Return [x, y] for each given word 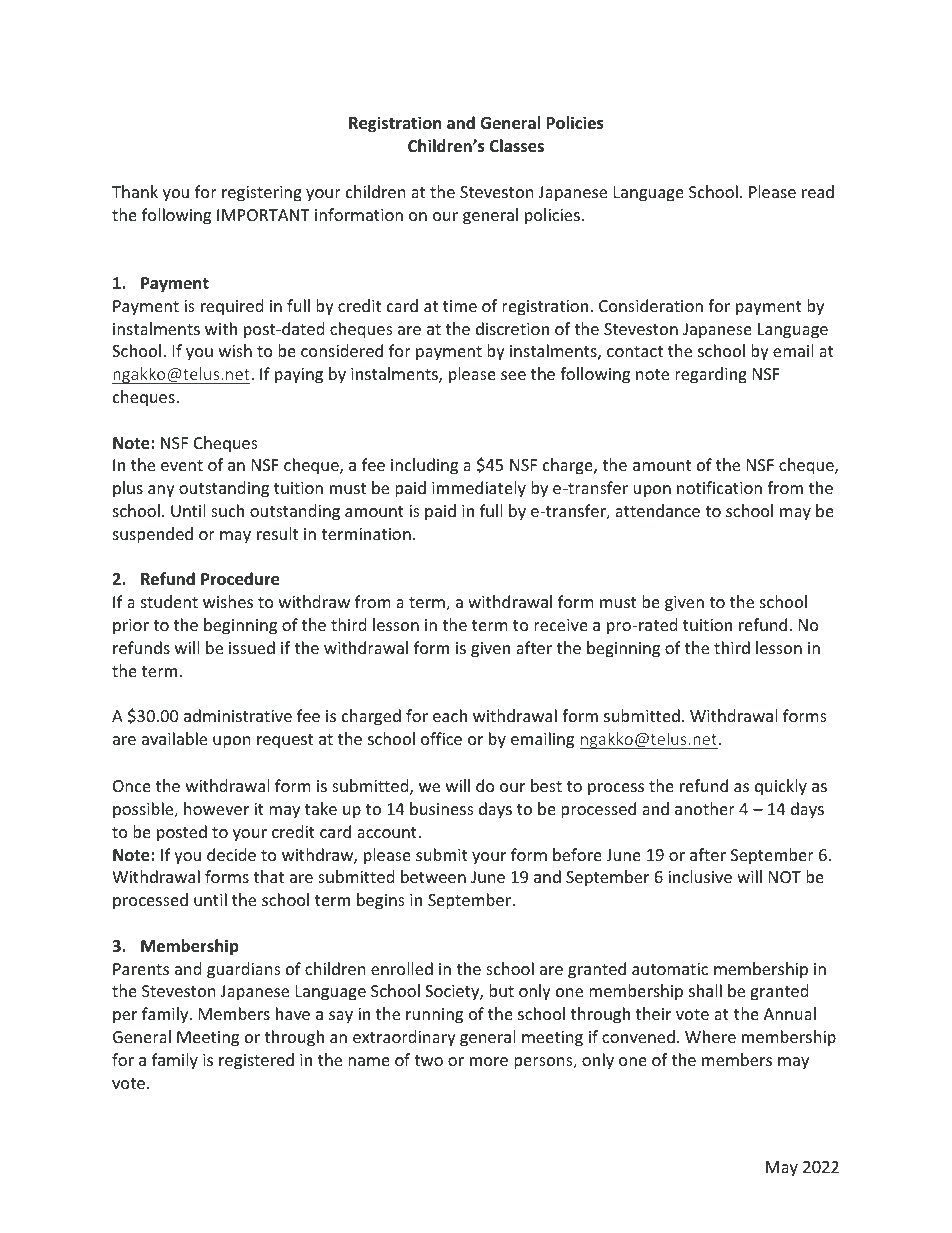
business [442, 808]
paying [299, 376]
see [513, 375]
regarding [711, 375]
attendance [657, 510]
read [818, 191]
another [705, 808]
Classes [516, 146]
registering [262, 194]
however [216, 808]
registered [256, 1061]
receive [561, 625]
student [169, 601]
